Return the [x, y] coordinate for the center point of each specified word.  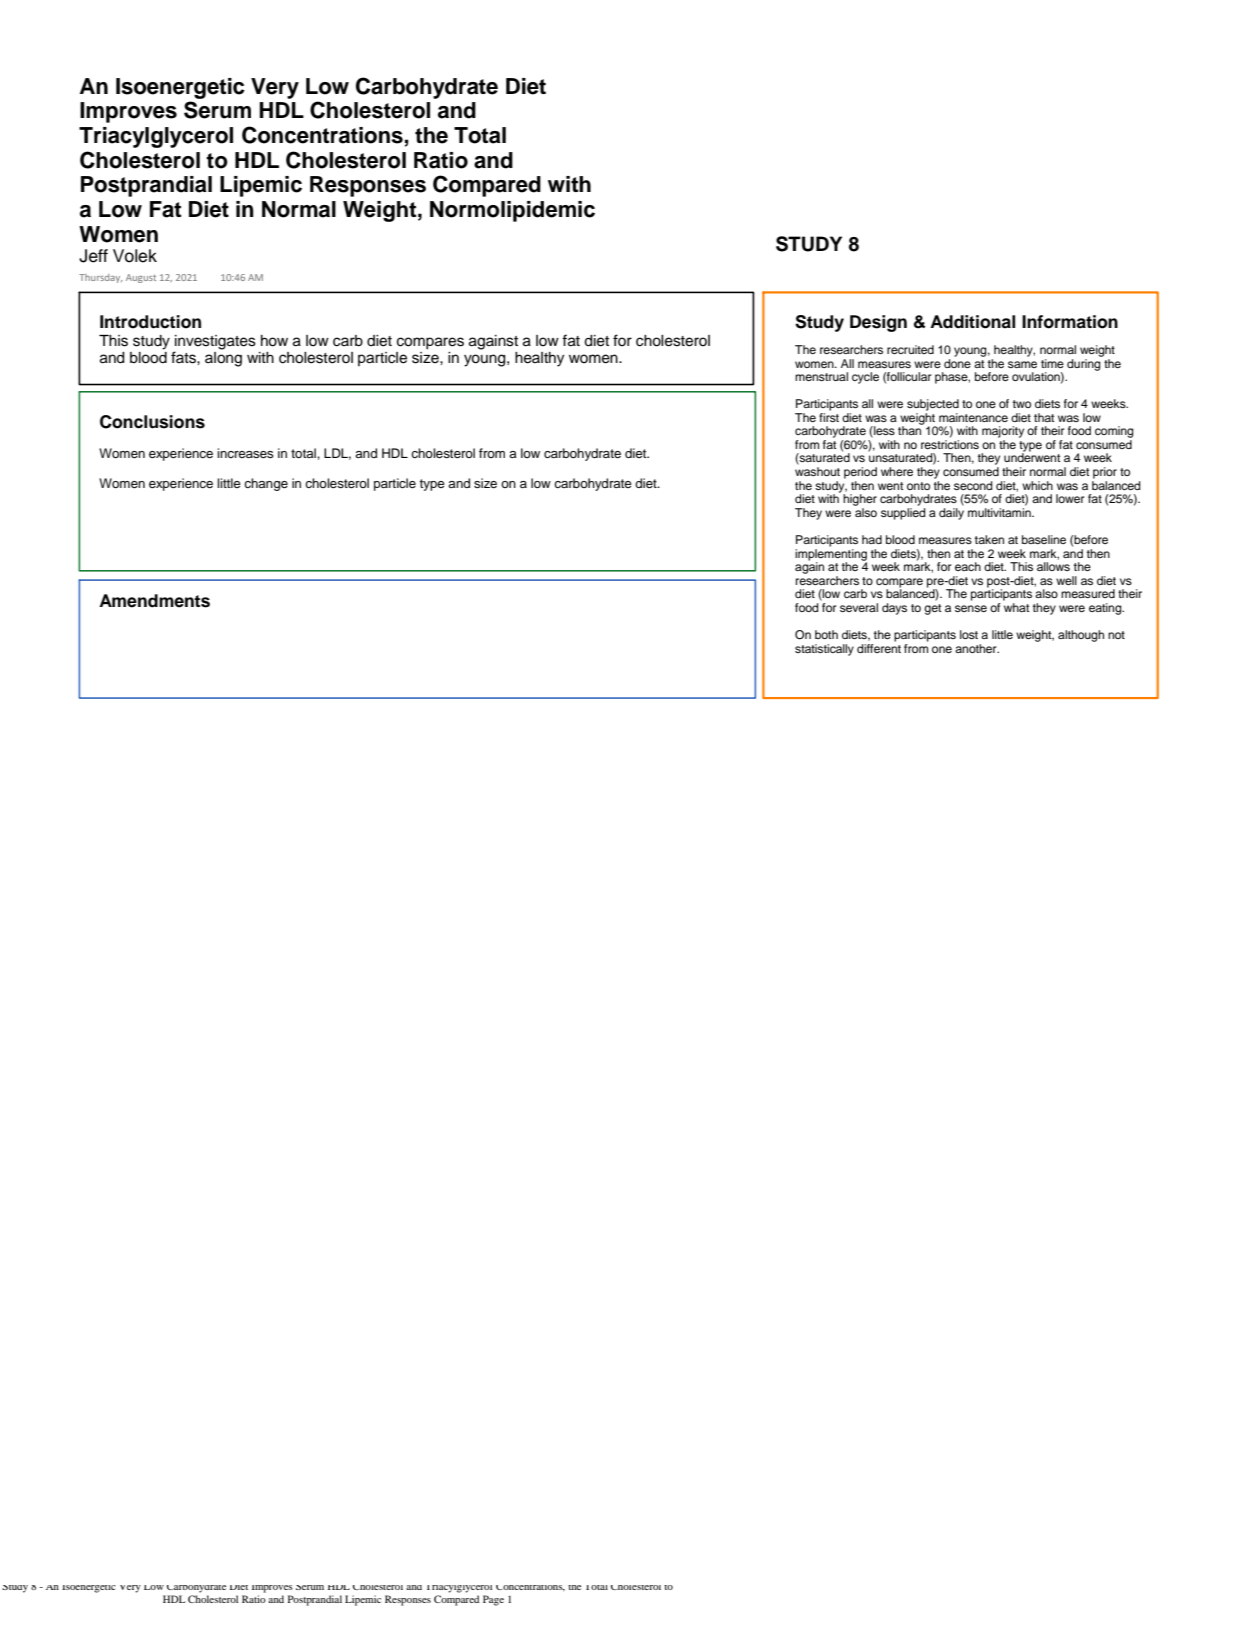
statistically [824, 650]
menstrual [821, 376]
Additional [972, 322]
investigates [215, 343]
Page [493, 1600]
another [977, 648]
